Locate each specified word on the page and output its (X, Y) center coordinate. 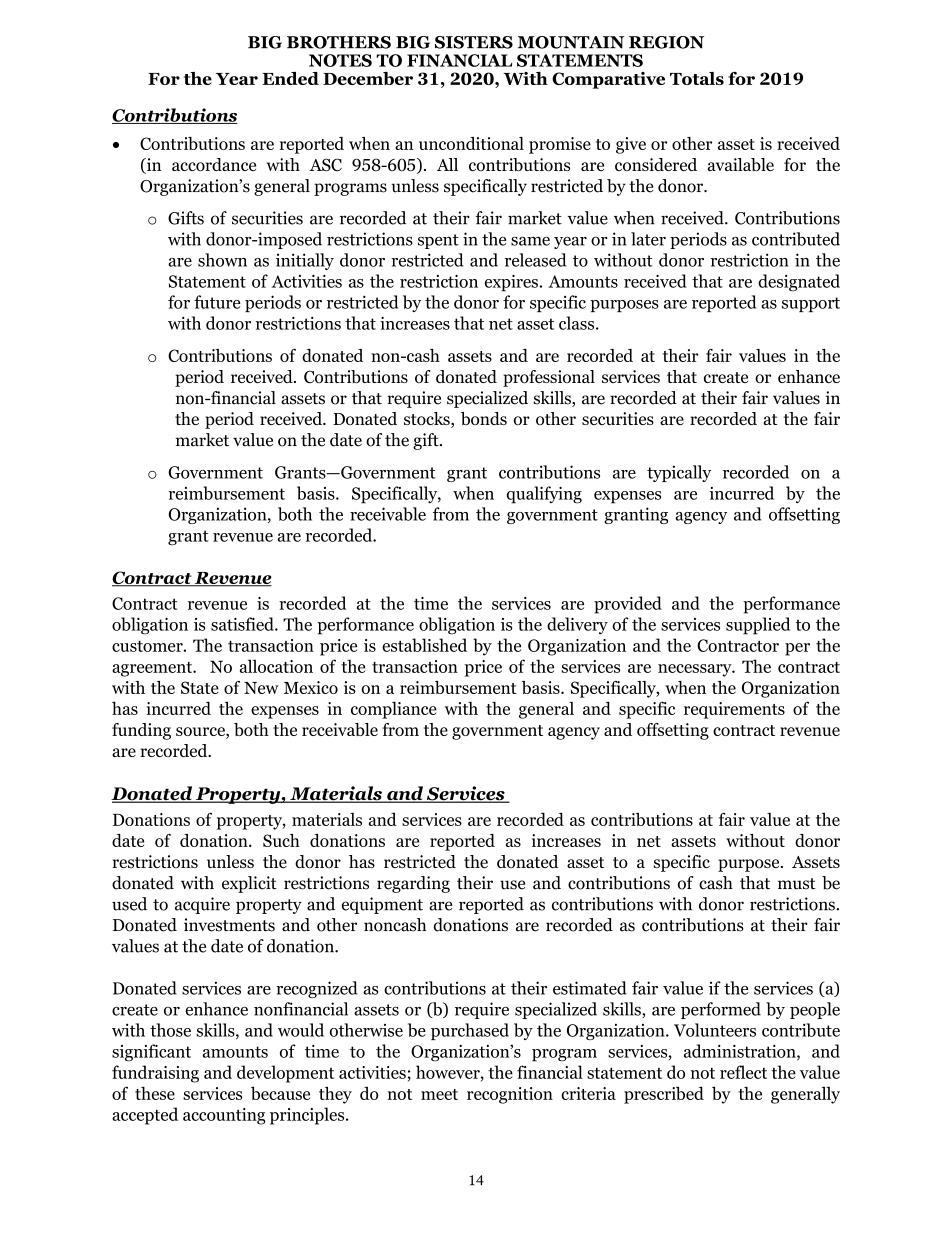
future (217, 302)
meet (439, 1094)
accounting (224, 1116)
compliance (394, 710)
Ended (290, 78)
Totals (697, 78)
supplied (758, 626)
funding (141, 731)
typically (679, 473)
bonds (484, 419)
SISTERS (474, 42)
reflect (743, 1072)
